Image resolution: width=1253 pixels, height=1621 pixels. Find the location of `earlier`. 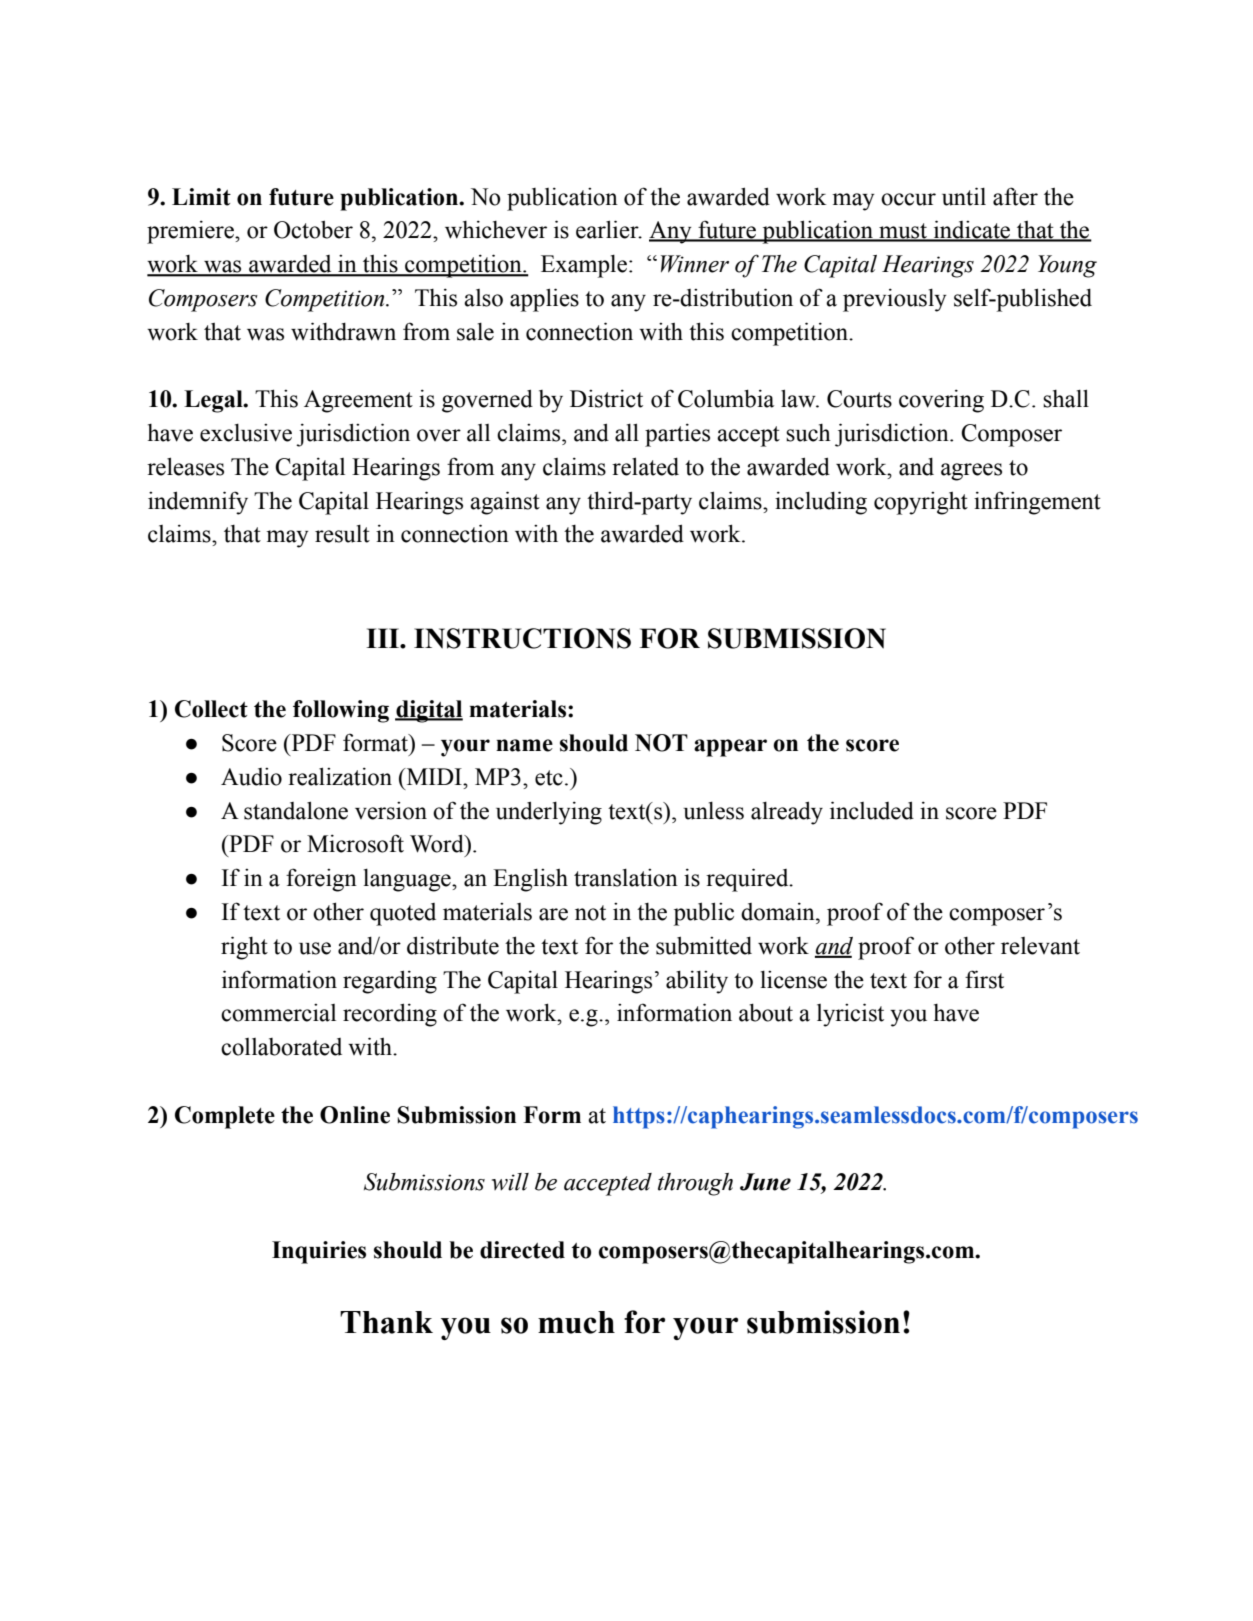

earlier is located at coordinates (608, 229).
